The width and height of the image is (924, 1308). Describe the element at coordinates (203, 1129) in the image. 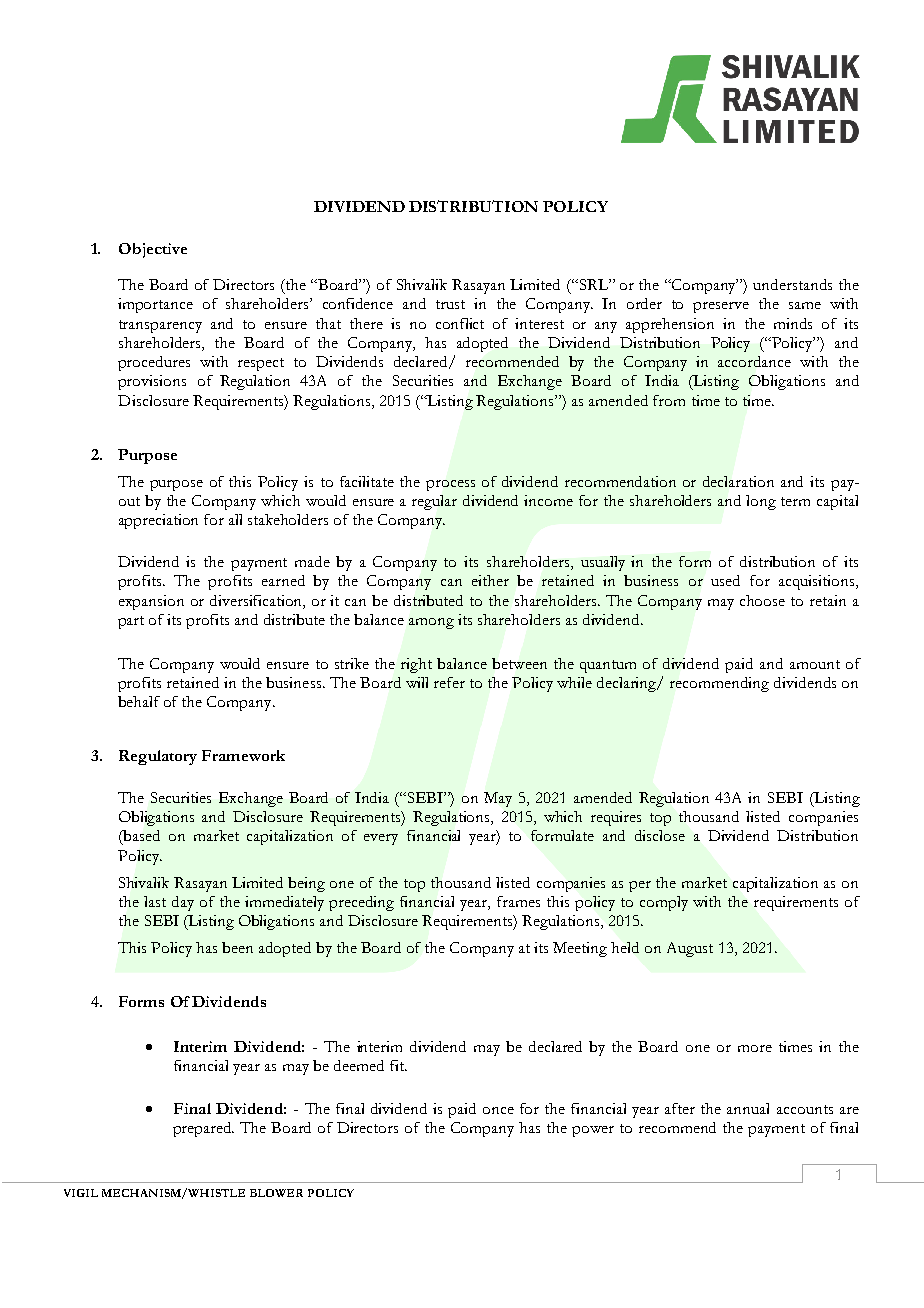

I see `prepared` at that location.
